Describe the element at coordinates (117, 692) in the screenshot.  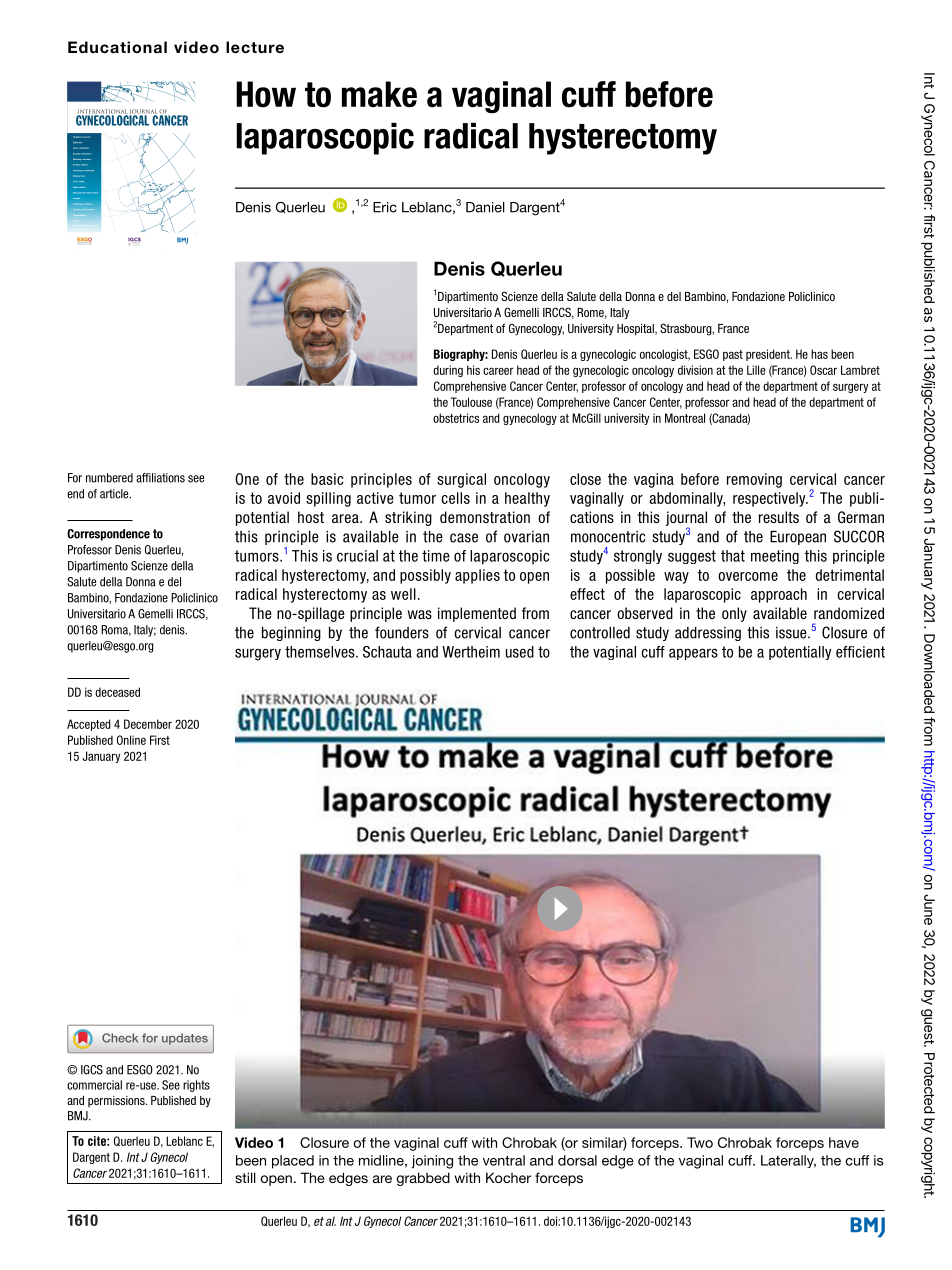
I see `deceased` at that location.
